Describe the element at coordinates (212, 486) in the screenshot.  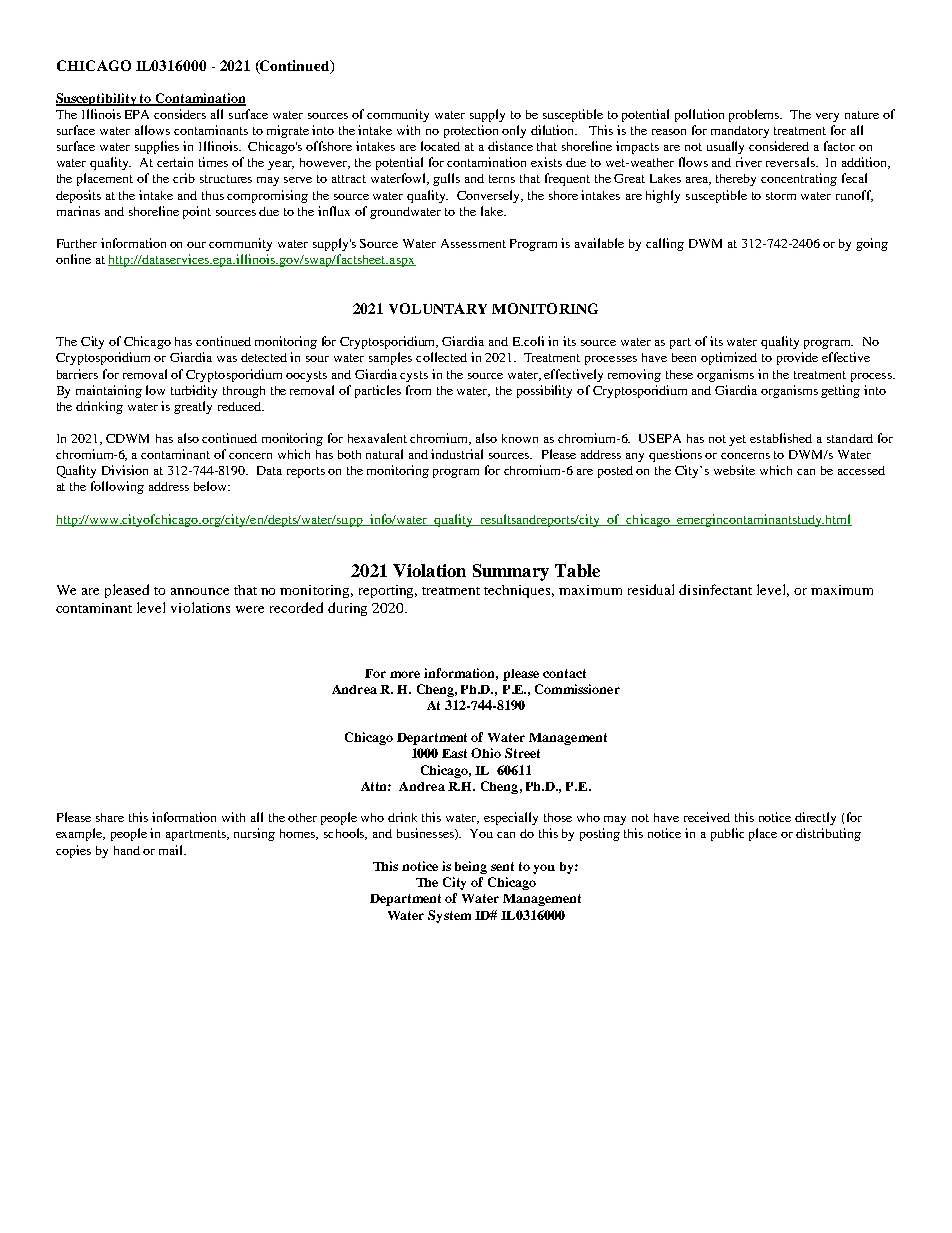
I see `below` at that location.
